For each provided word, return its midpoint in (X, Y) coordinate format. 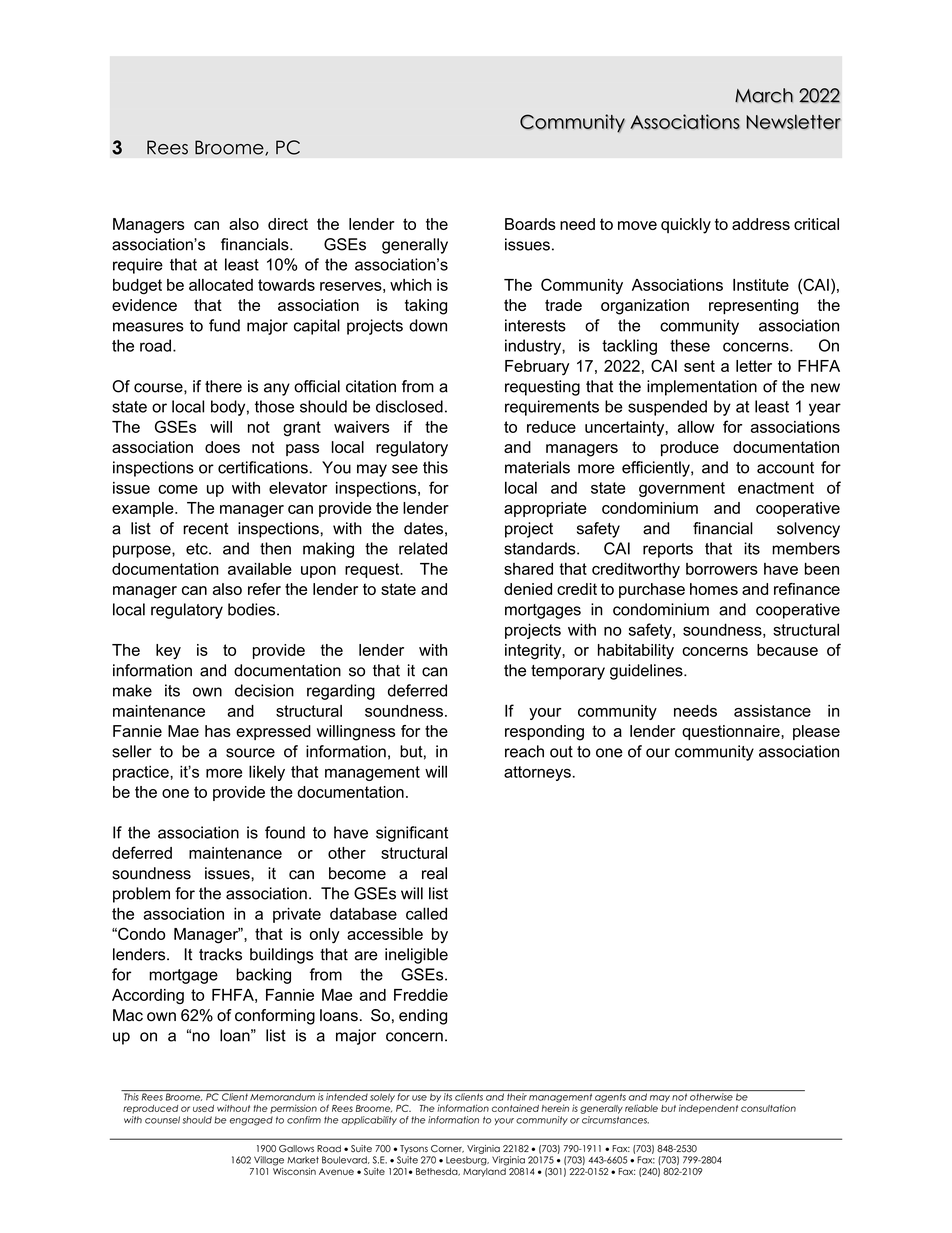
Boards (530, 224)
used (203, 1108)
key (168, 652)
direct (288, 224)
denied (528, 589)
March (764, 95)
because (787, 650)
